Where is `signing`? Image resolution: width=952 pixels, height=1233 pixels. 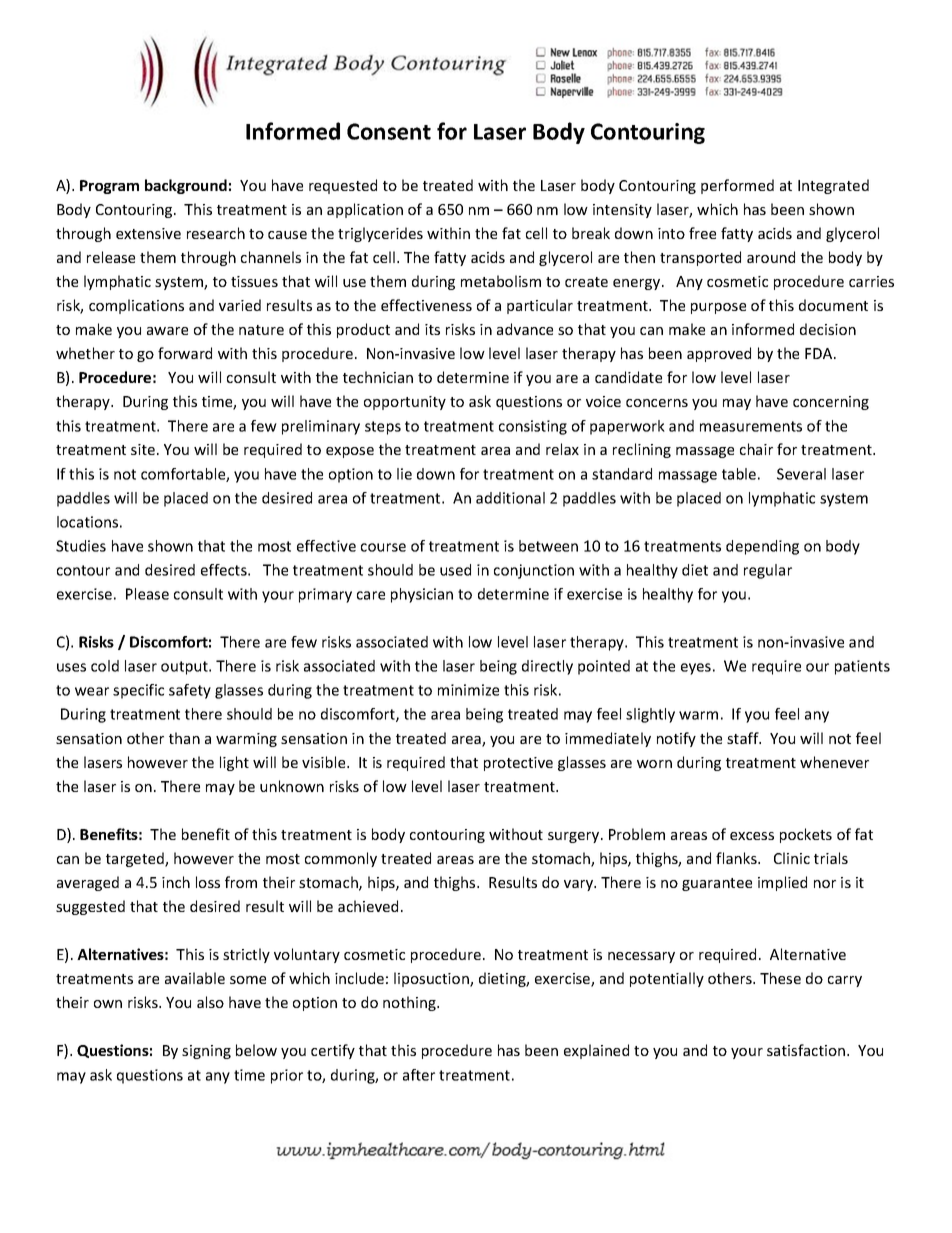
signing is located at coordinates (206, 1052).
